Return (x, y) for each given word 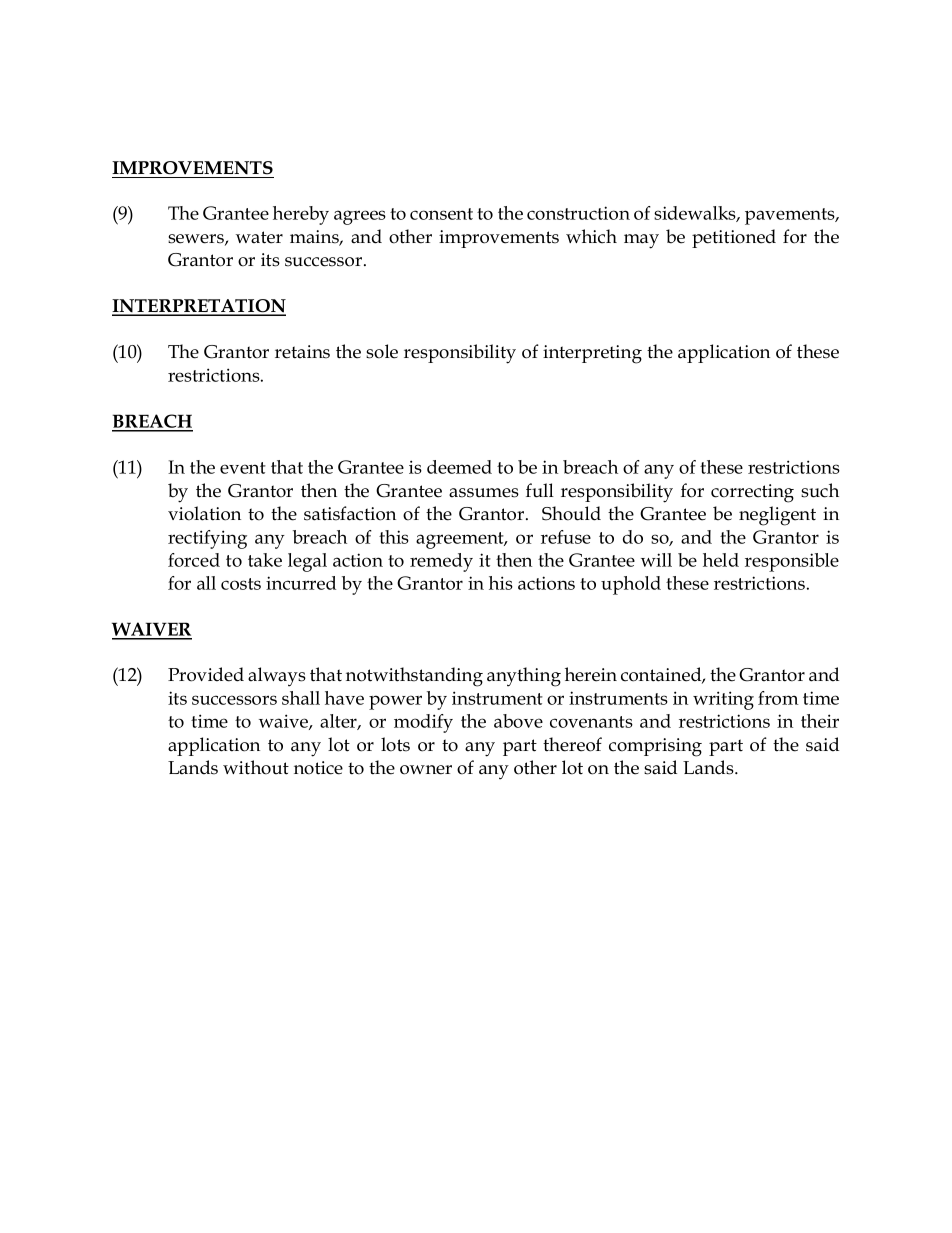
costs (241, 584)
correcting (752, 493)
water (259, 237)
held (721, 560)
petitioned (734, 238)
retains (302, 352)
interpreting (592, 354)
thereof (572, 744)
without (256, 767)
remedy (441, 562)
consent (441, 214)
